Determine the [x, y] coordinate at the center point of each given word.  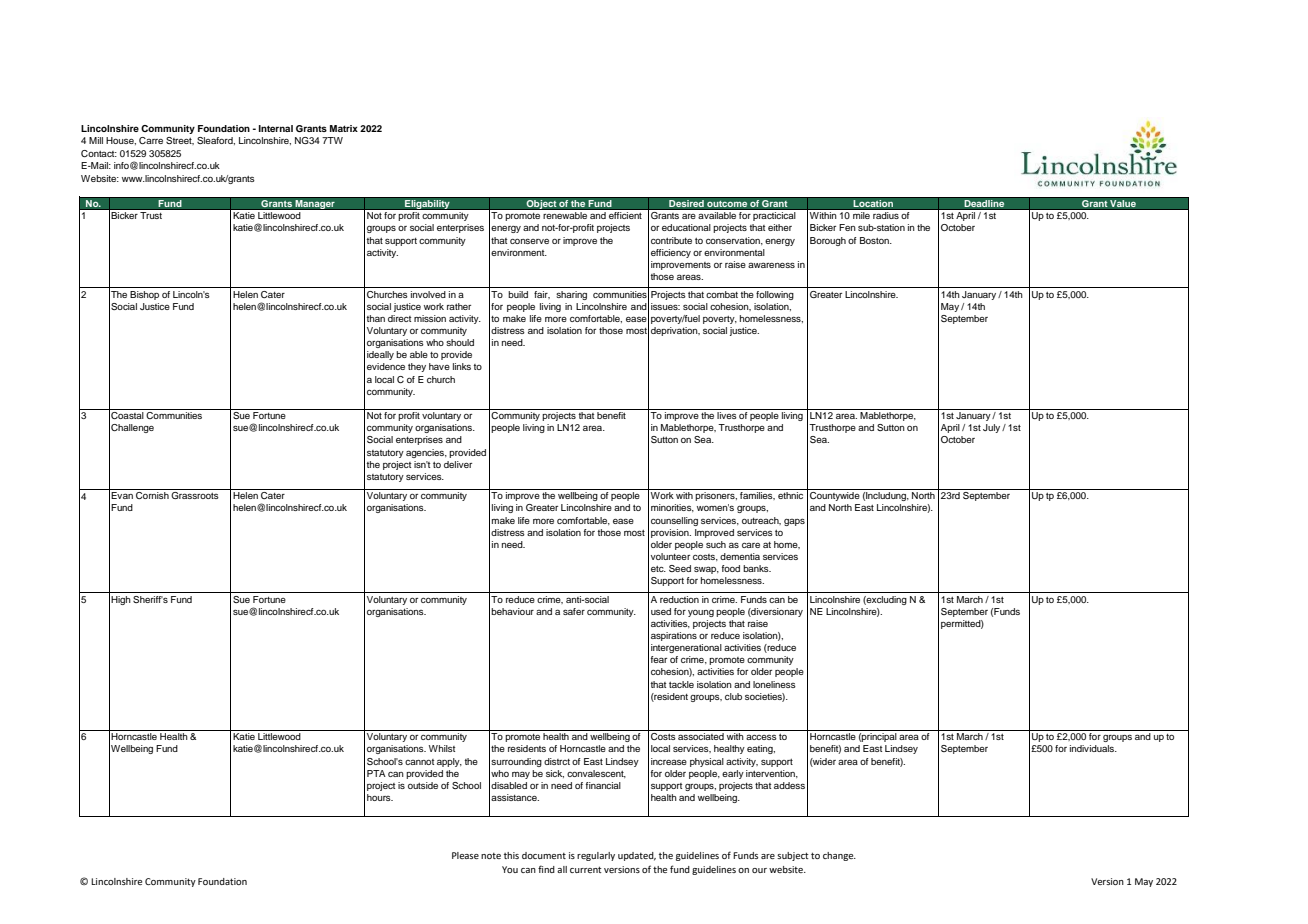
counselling [674, 521]
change [839, 856]
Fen [847, 227]
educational [686, 227]
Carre [151, 140]
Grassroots [195, 495]
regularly [596, 856]
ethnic [790, 495]
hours [380, 797]
